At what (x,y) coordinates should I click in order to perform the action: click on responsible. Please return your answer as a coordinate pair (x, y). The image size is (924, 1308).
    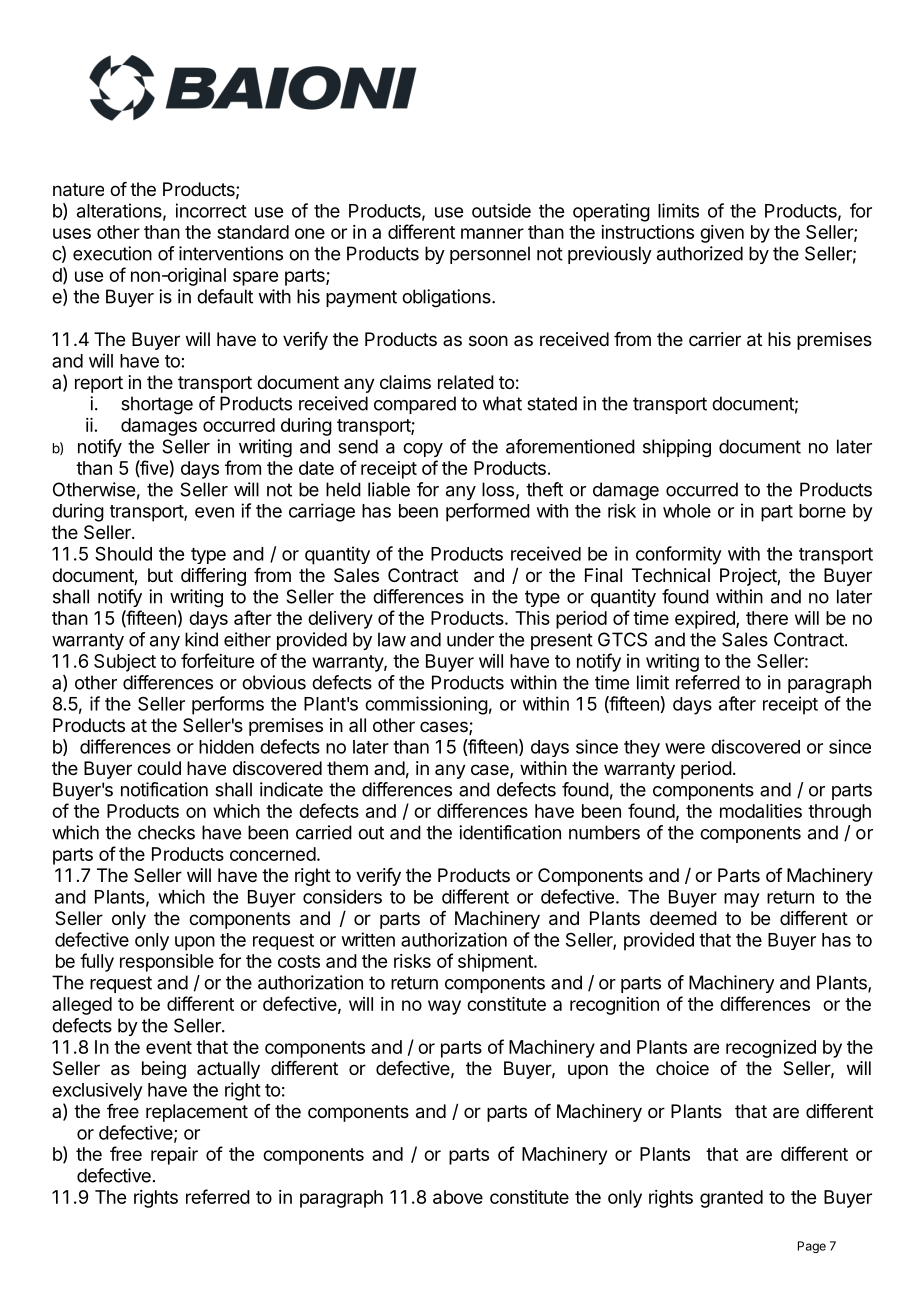
    Looking at the image, I should click on (167, 963).
